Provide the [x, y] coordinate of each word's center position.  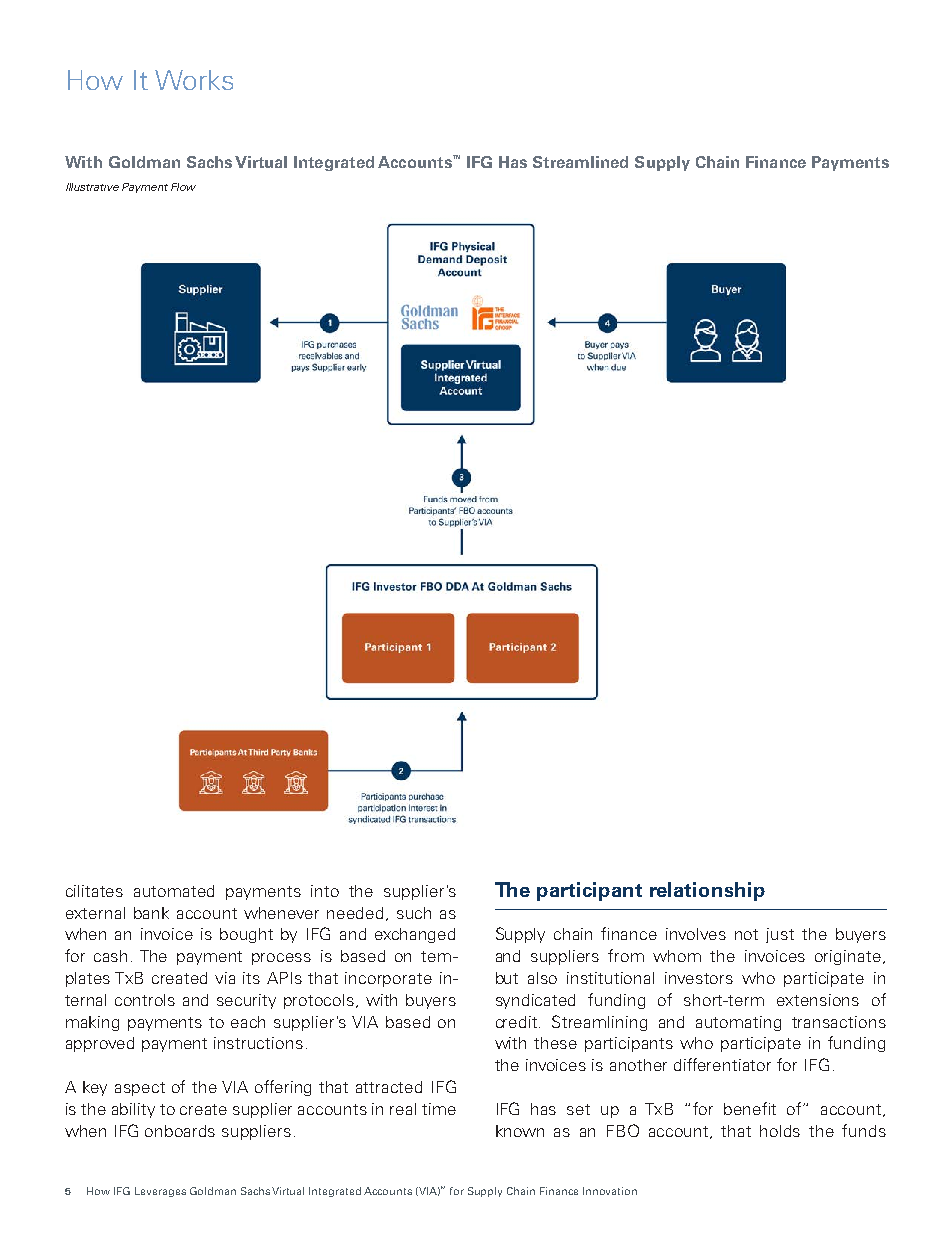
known [520, 1131]
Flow [183, 187]
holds [780, 1131]
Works [194, 80]
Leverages [160, 1192]
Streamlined [580, 162]
